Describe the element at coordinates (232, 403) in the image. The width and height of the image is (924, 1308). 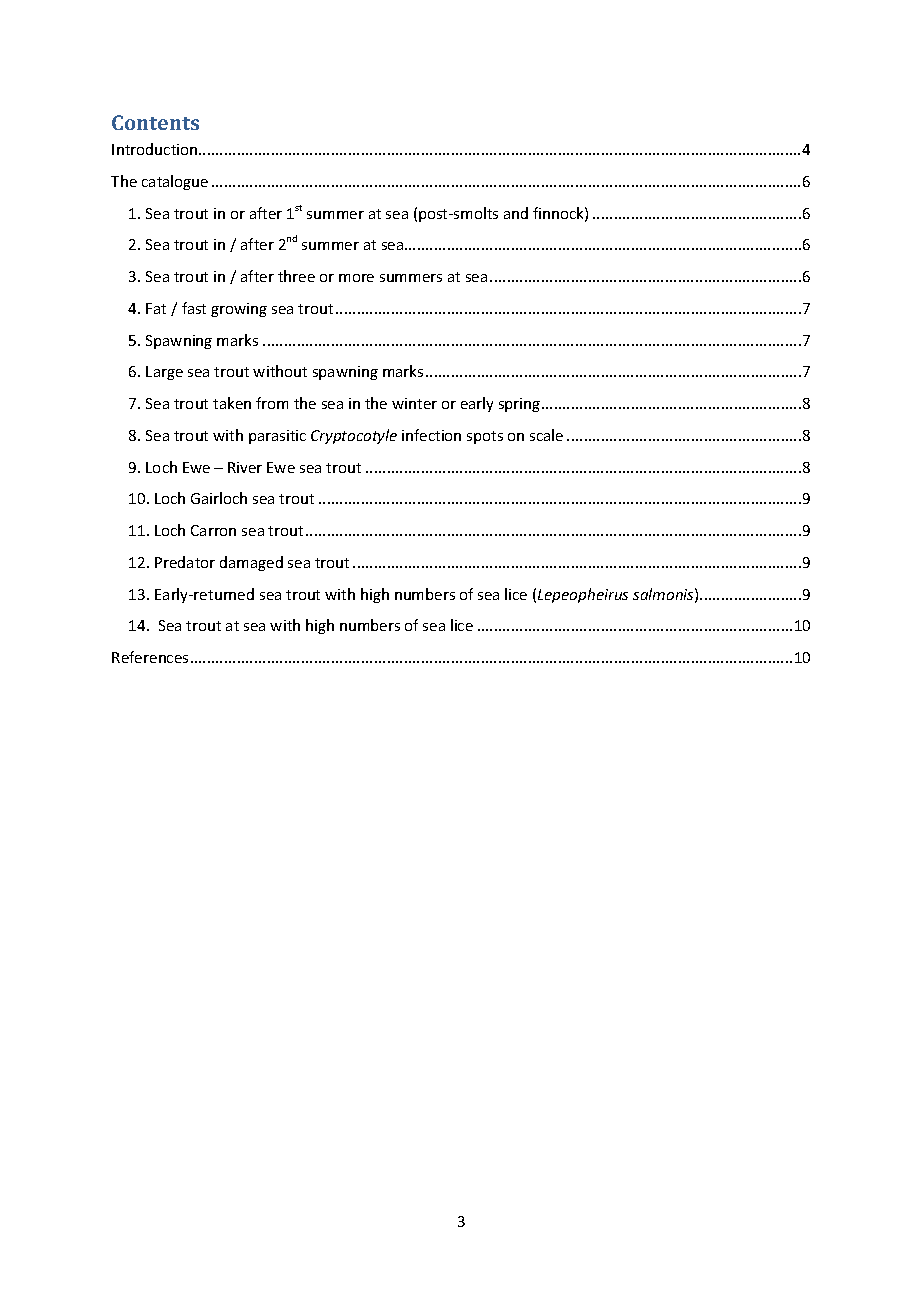
I see `taken` at that location.
